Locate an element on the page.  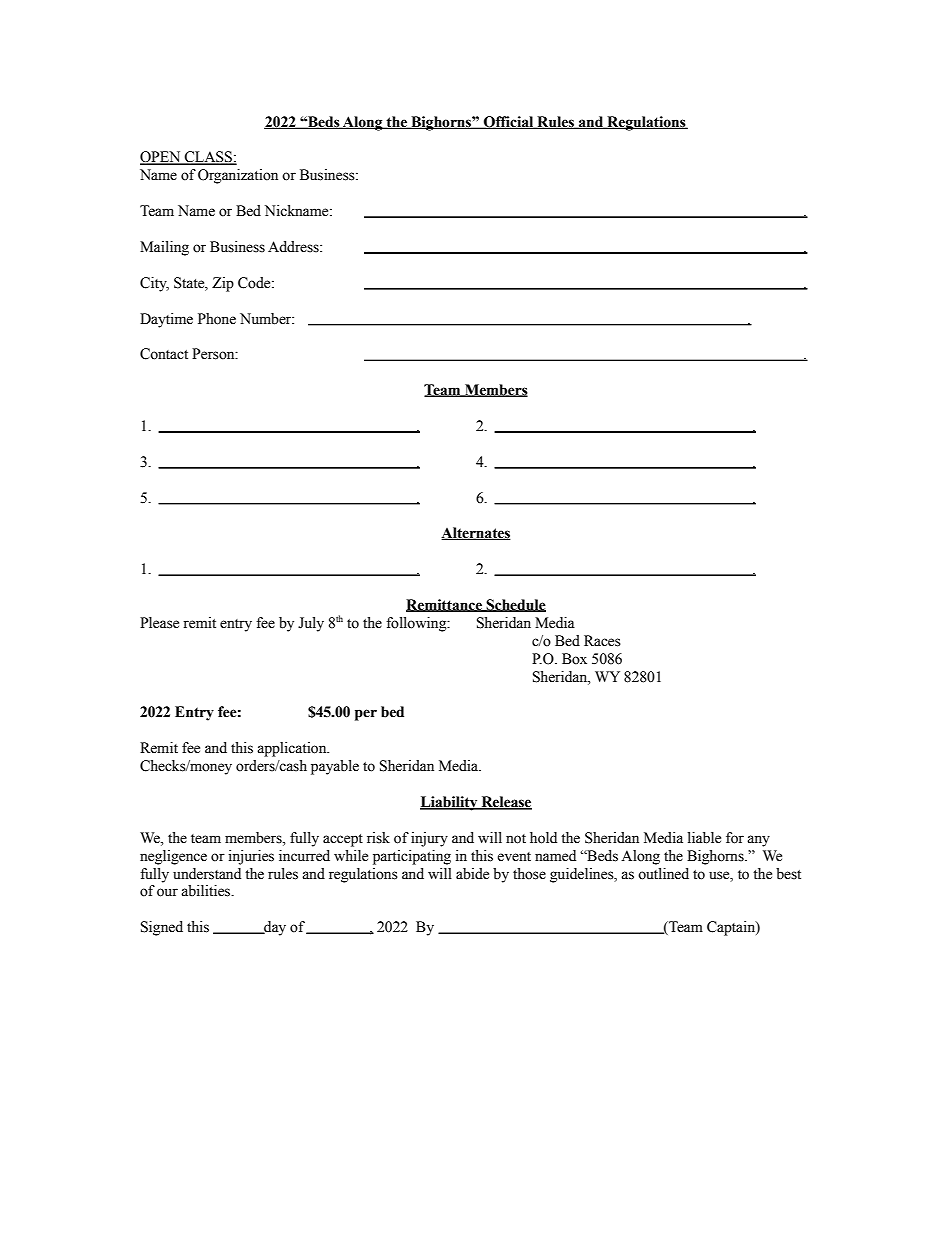
abilities is located at coordinates (207, 891).
